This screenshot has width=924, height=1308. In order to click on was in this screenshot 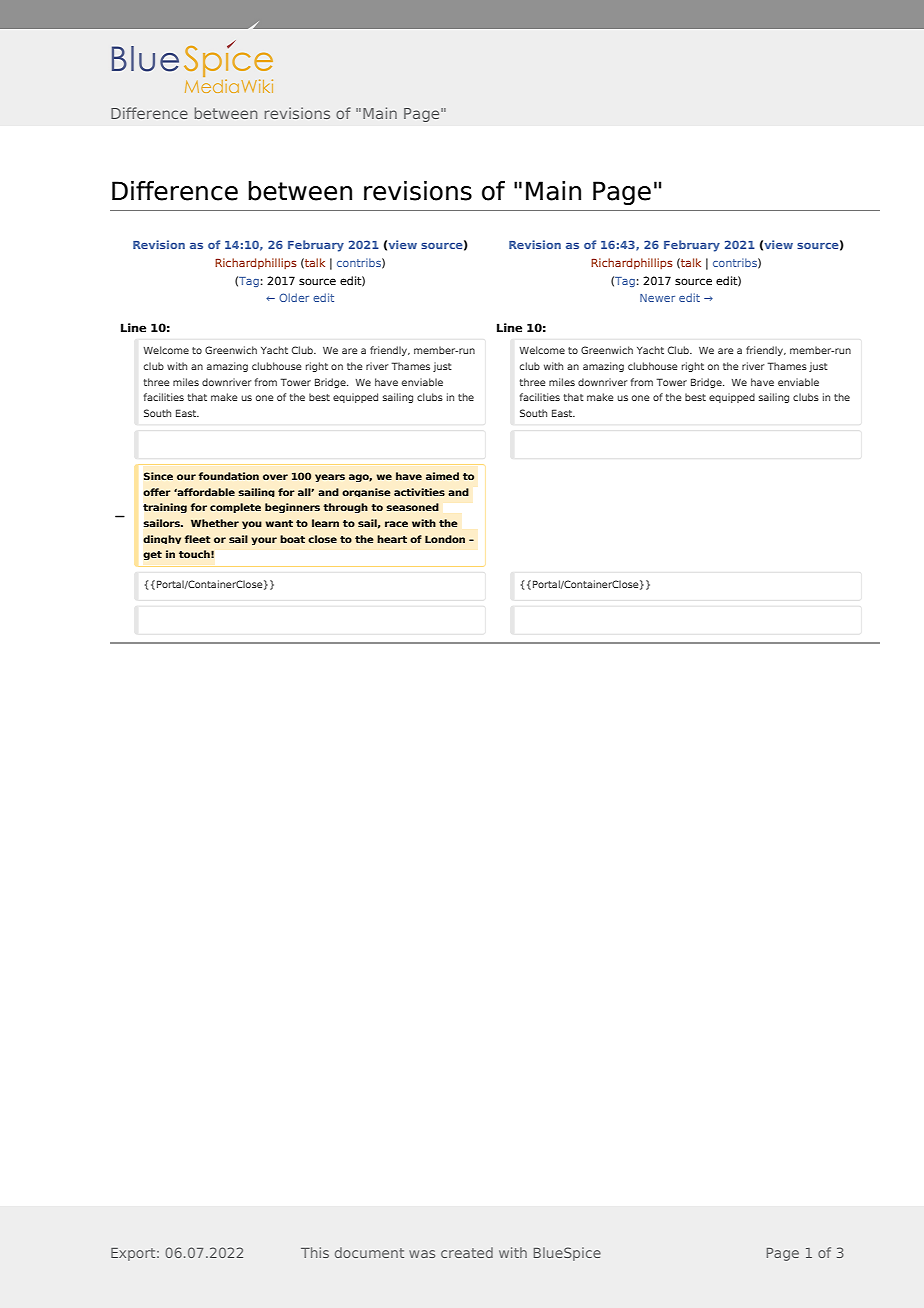, I will do `click(422, 1254)`.
